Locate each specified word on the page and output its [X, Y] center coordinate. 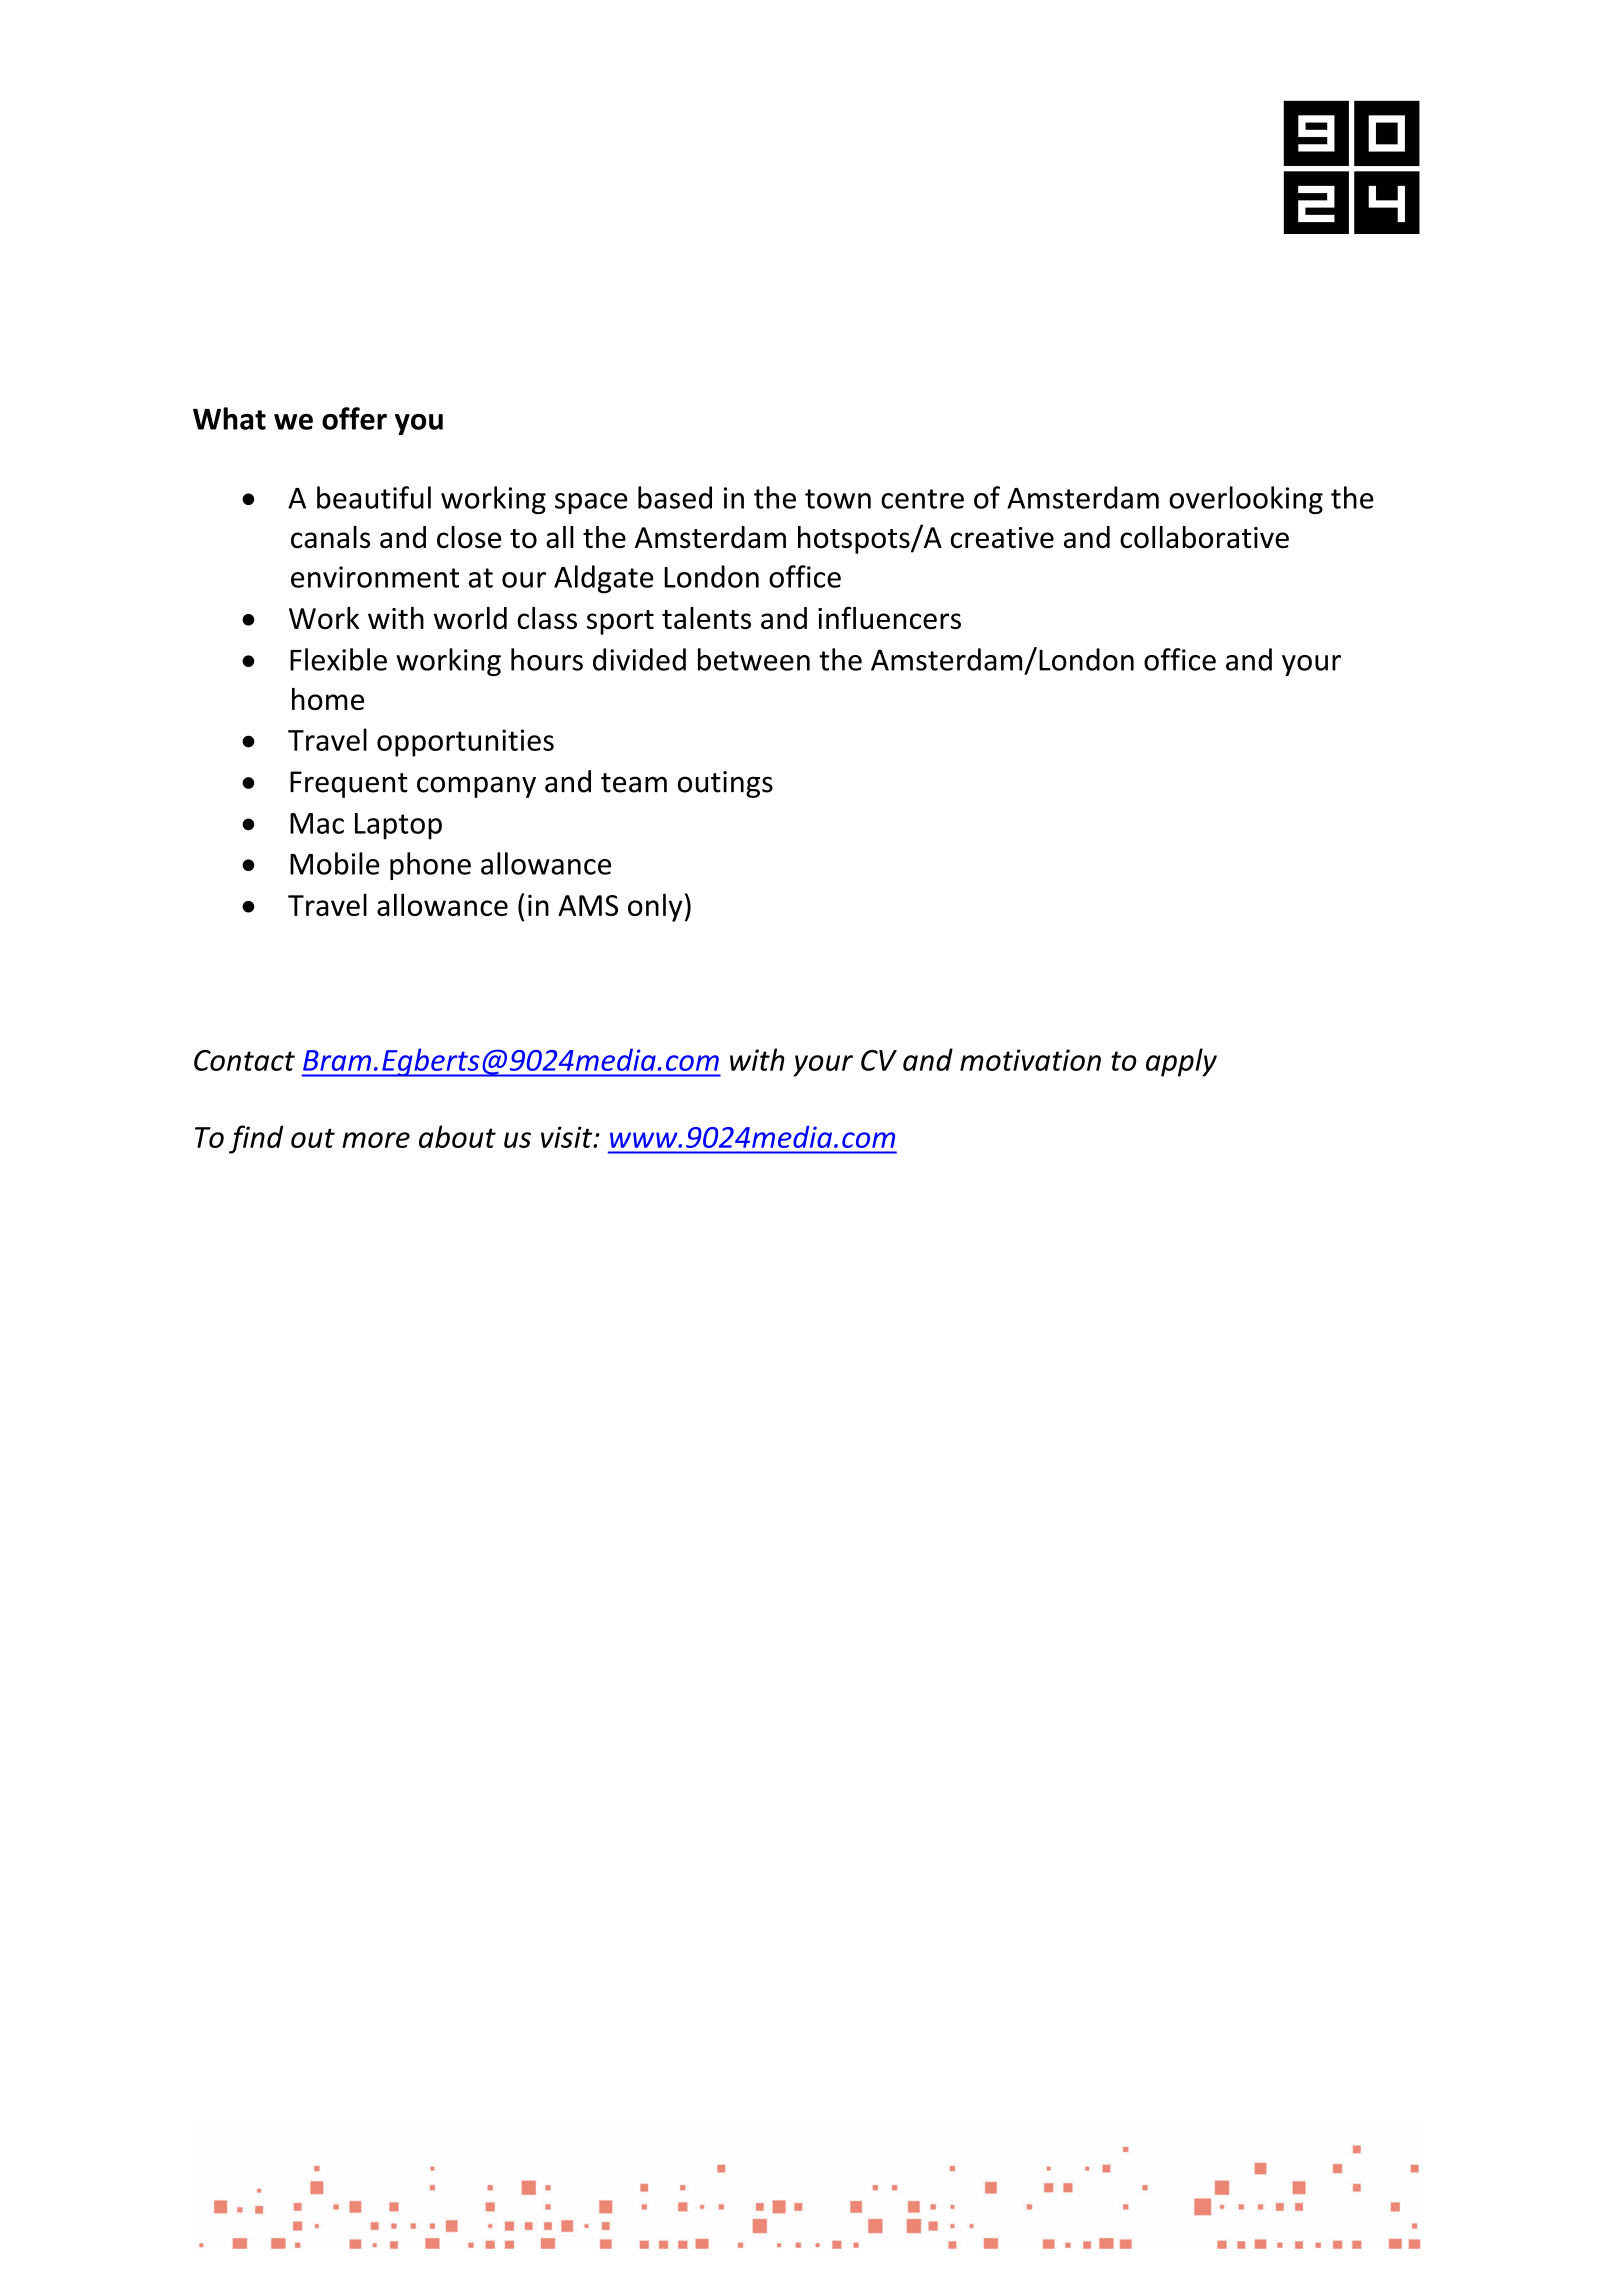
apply [1181, 1062]
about [457, 1136]
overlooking [1246, 500]
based [675, 497]
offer [354, 418]
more [376, 1140]
